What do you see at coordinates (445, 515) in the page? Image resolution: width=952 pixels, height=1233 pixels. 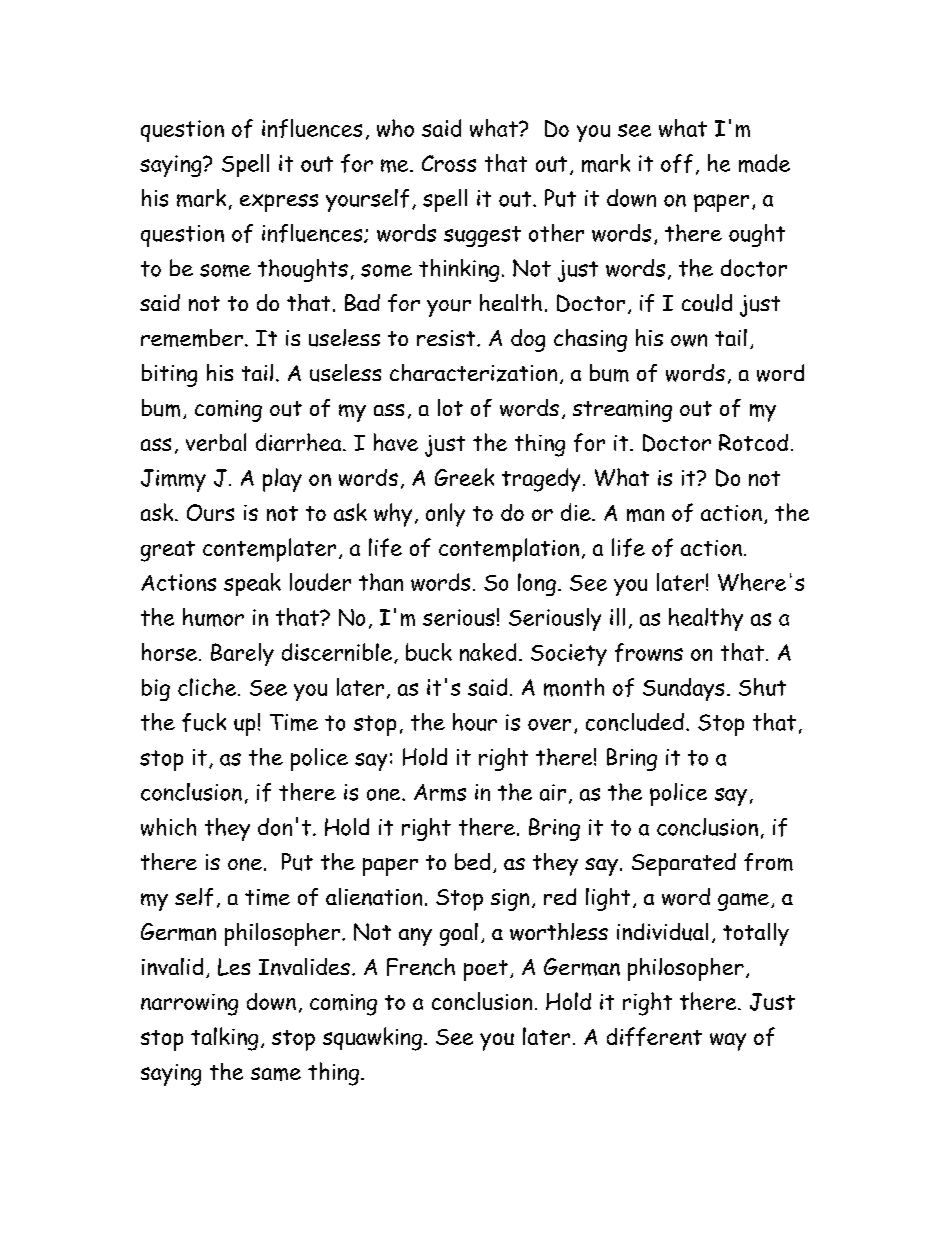 I see `only` at bounding box center [445, 515].
